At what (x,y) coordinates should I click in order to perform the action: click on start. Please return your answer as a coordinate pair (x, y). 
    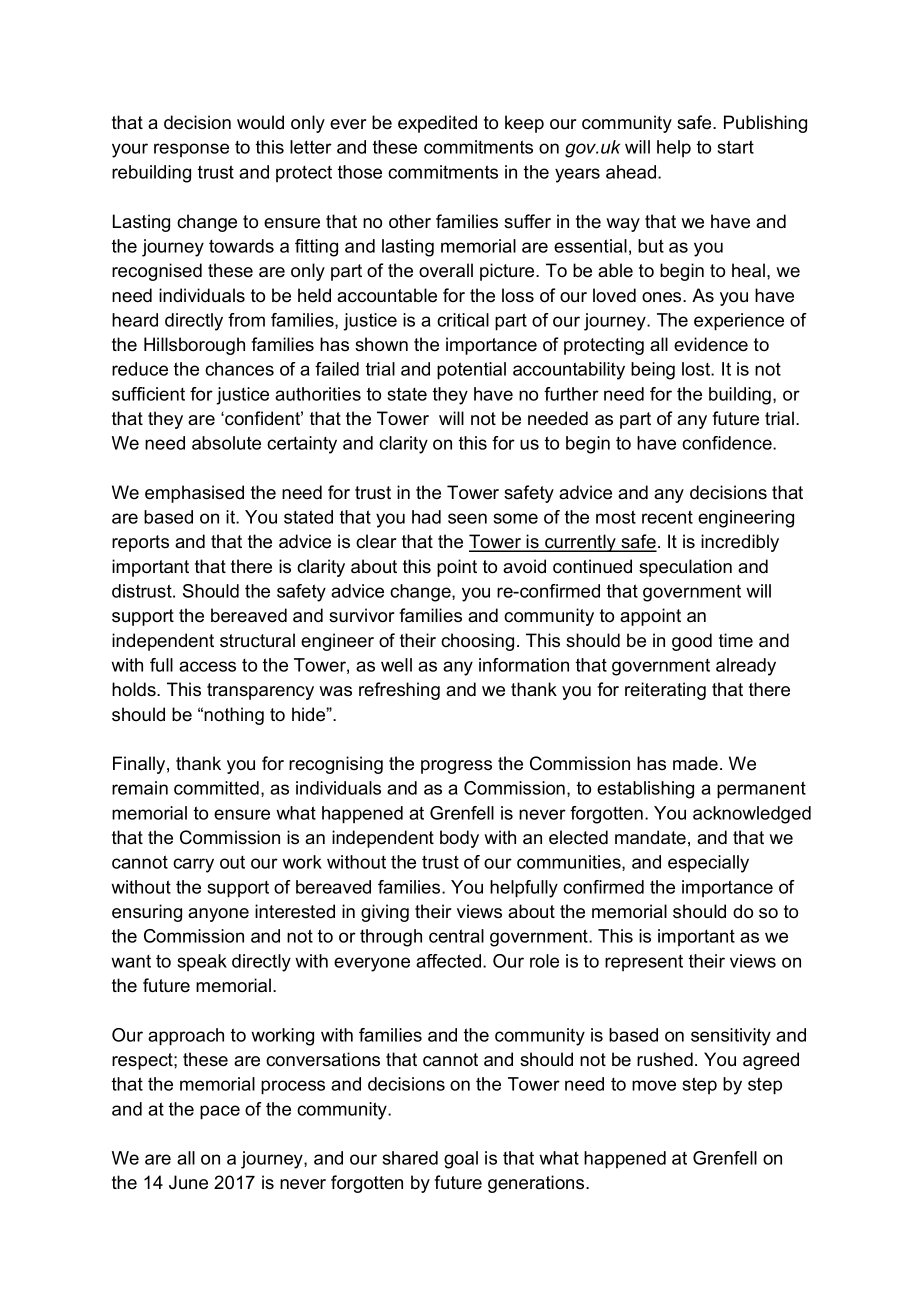
    Looking at the image, I should click on (736, 147).
